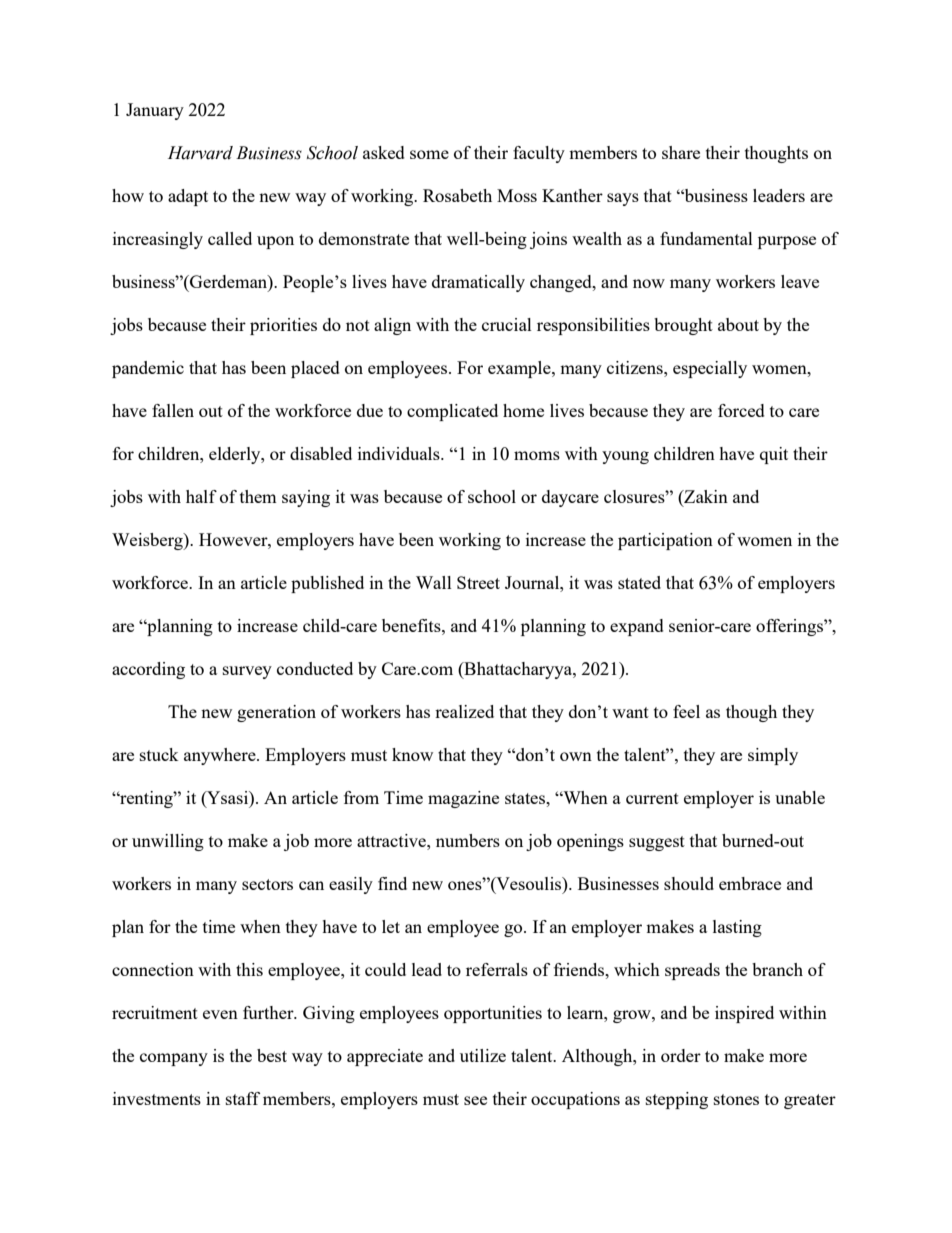 The height and width of the document is (1233, 952). What do you see at coordinates (483, 1055) in the document?
I see `utilize` at bounding box center [483, 1055].
